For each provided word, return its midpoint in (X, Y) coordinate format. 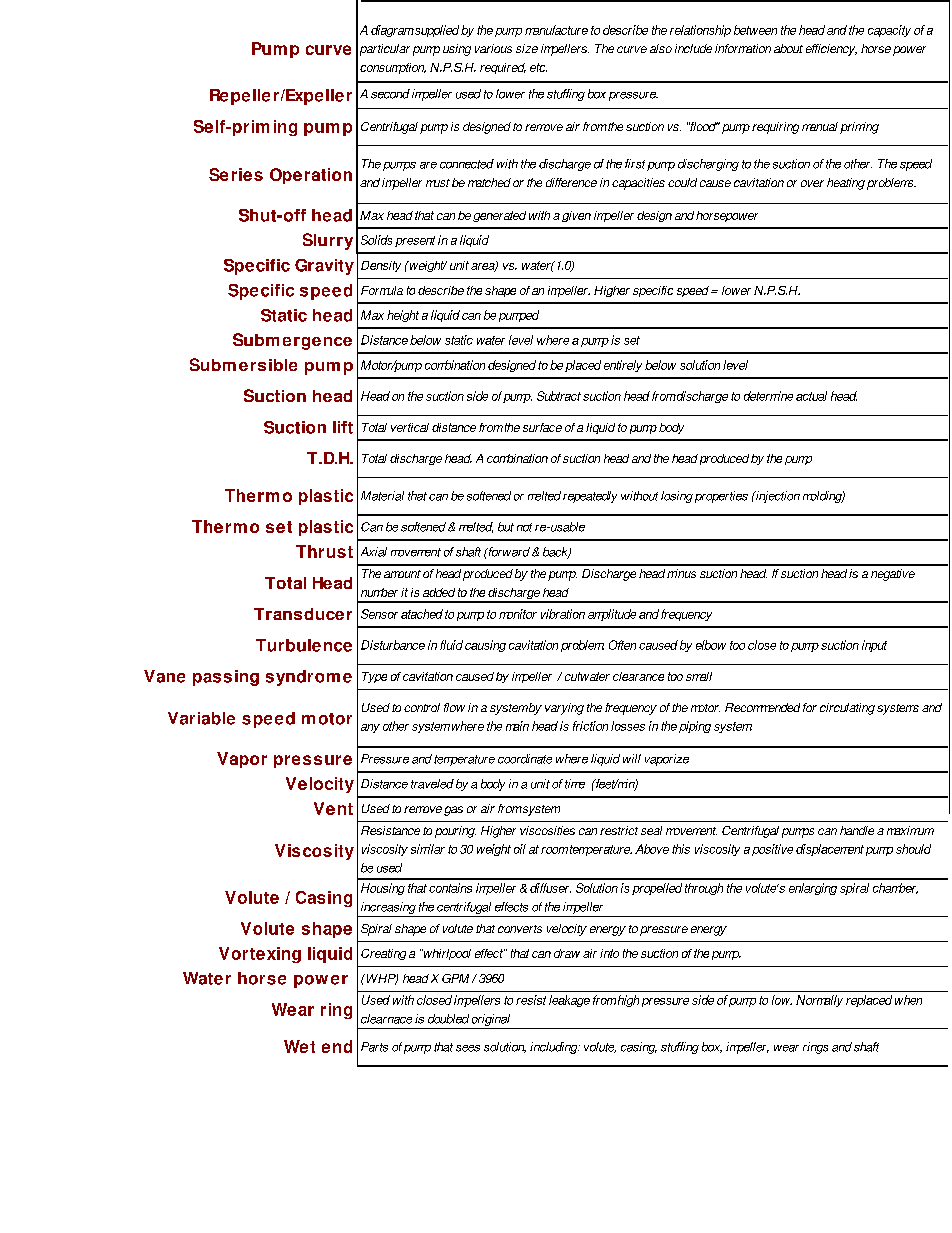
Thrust (324, 551)
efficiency (831, 50)
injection (777, 497)
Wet (299, 1046)
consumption (393, 68)
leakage (569, 1001)
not (524, 527)
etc (538, 67)
